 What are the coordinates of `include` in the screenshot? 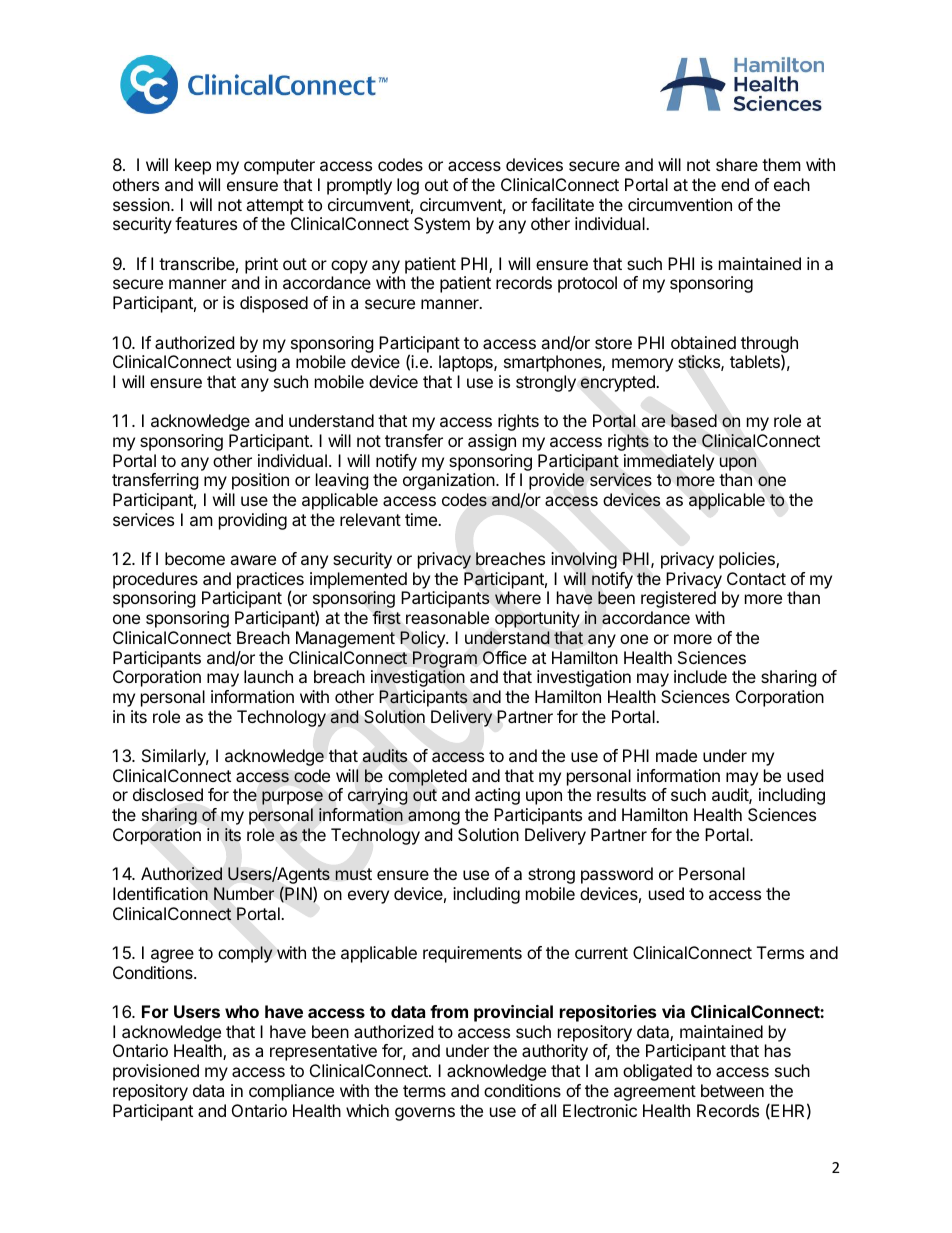 It's located at (700, 676).
